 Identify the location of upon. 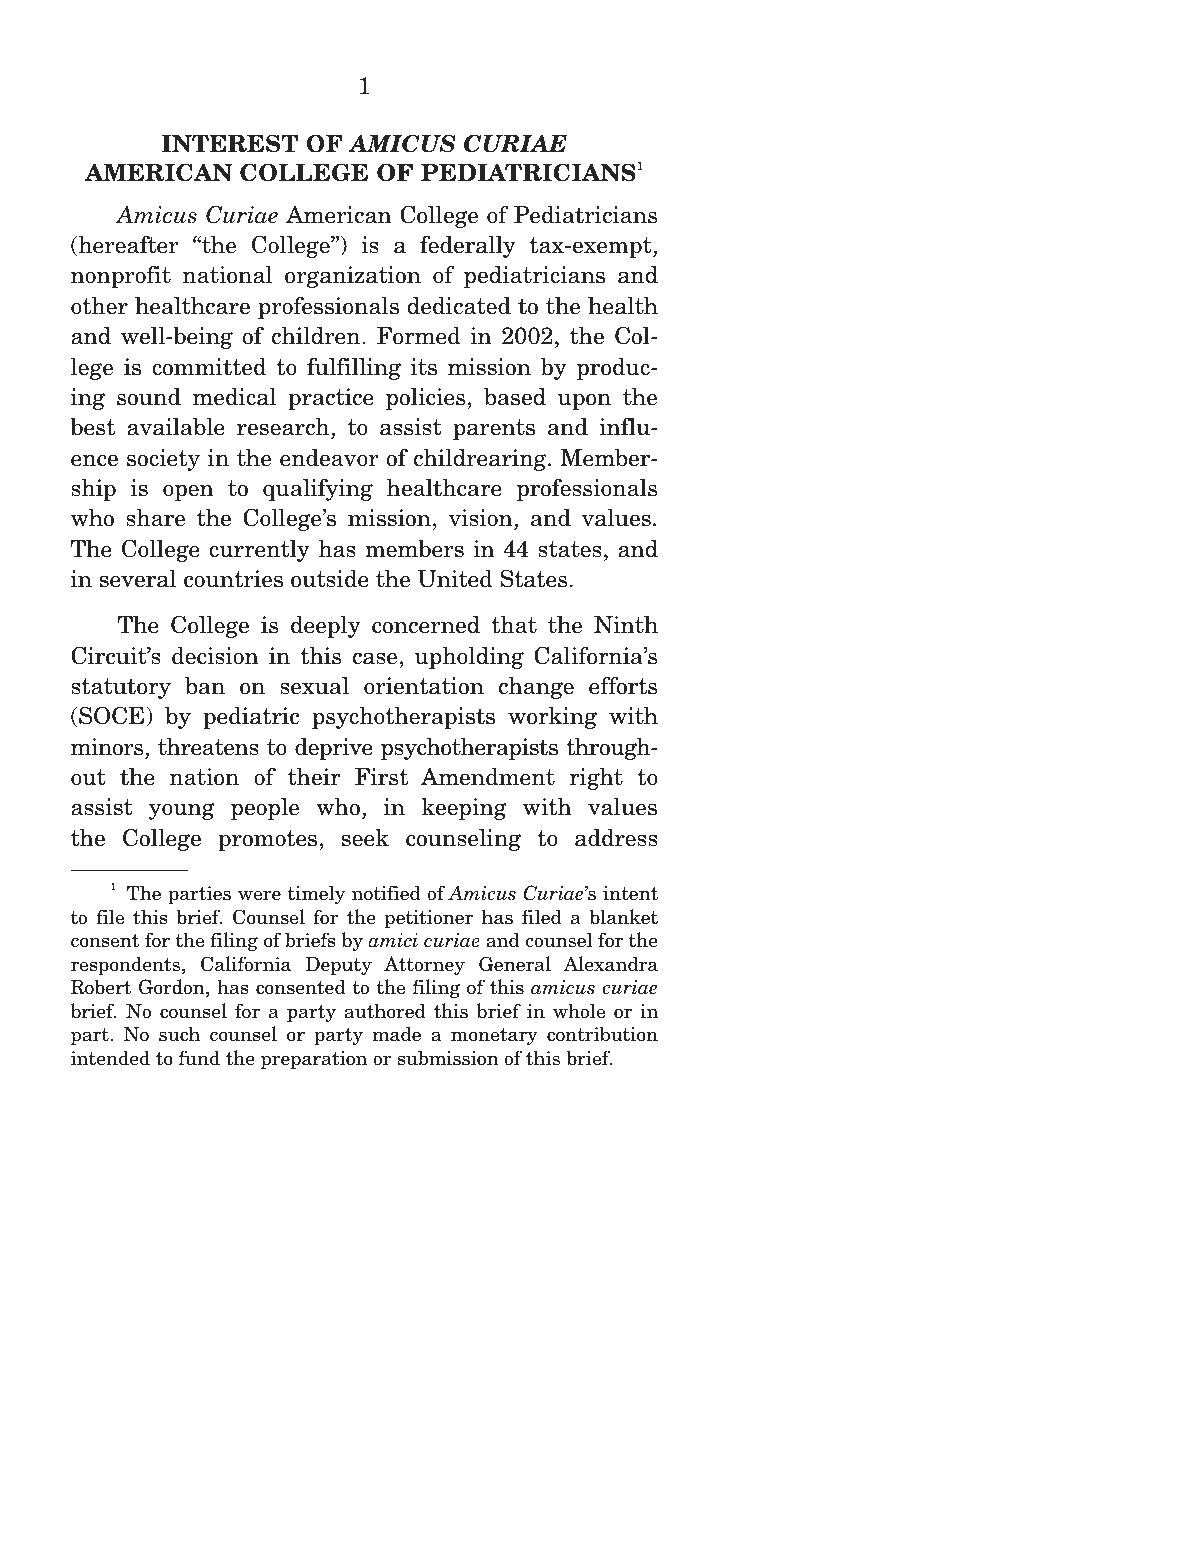
(584, 401).
